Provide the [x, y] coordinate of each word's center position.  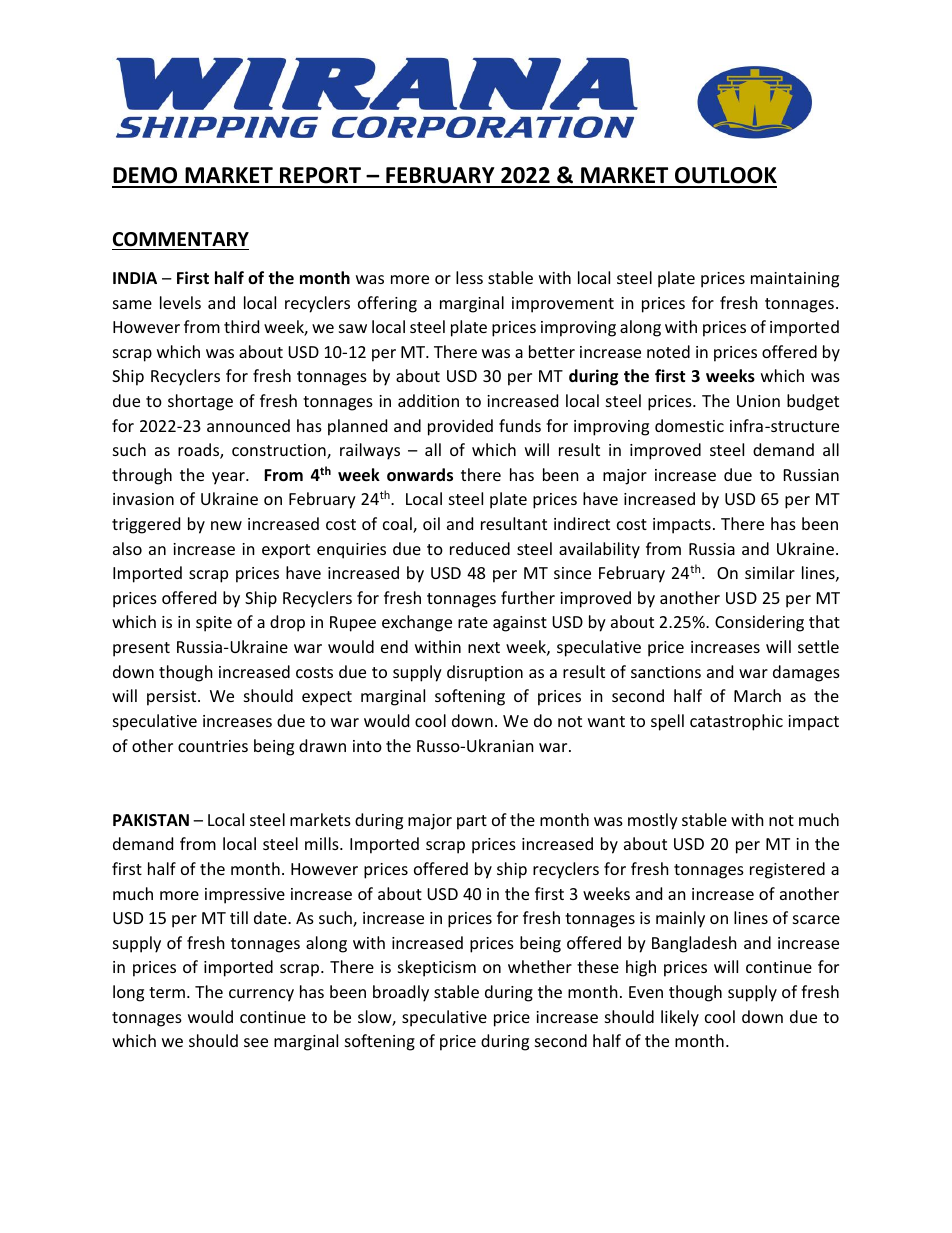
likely [680, 1018]
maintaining [795, 280]
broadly [401, 993]
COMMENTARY [181, 239]
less [469, 277]
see [256, 1042]
